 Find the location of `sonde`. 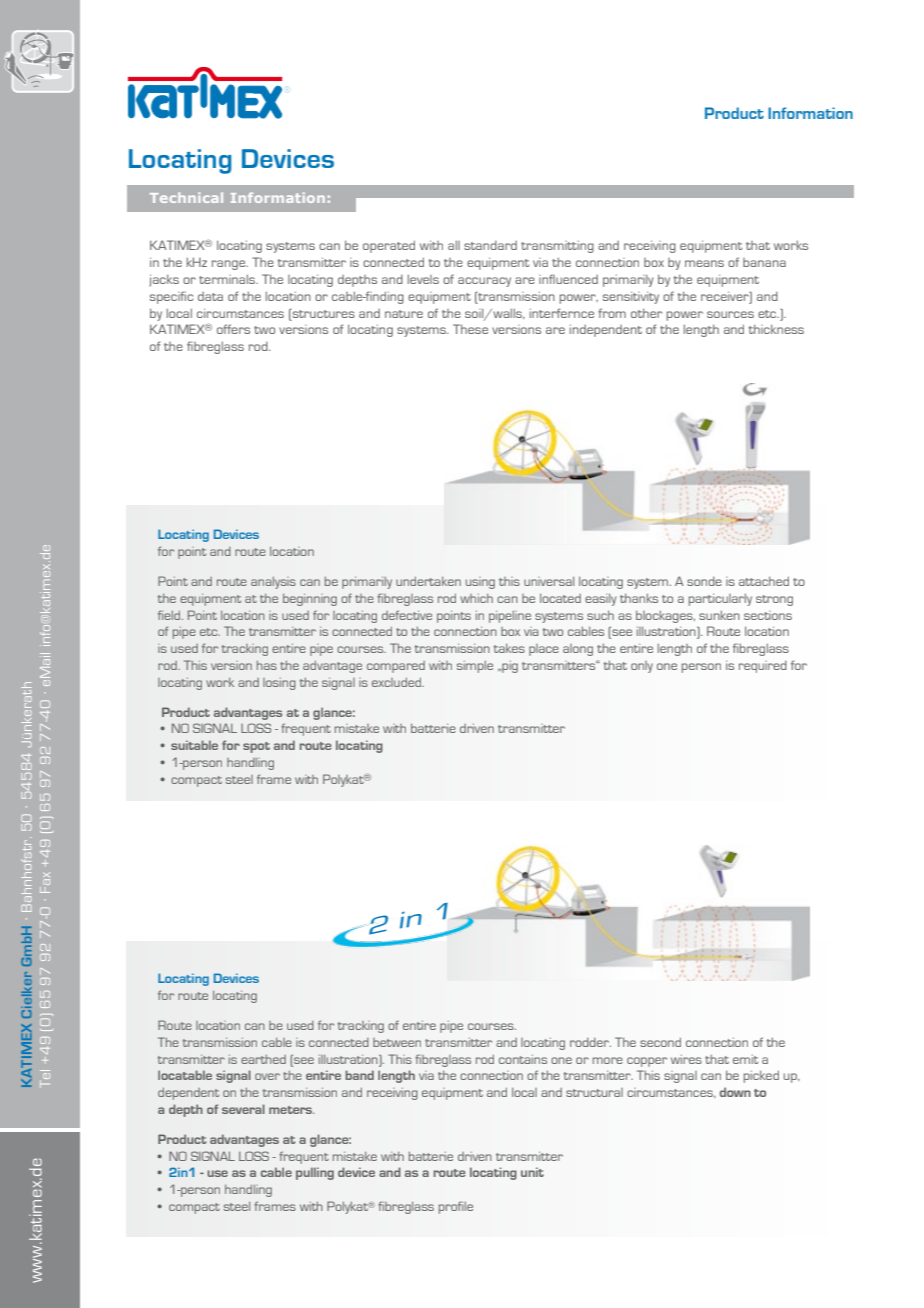

sonde is located at coordinates (704, 581).
